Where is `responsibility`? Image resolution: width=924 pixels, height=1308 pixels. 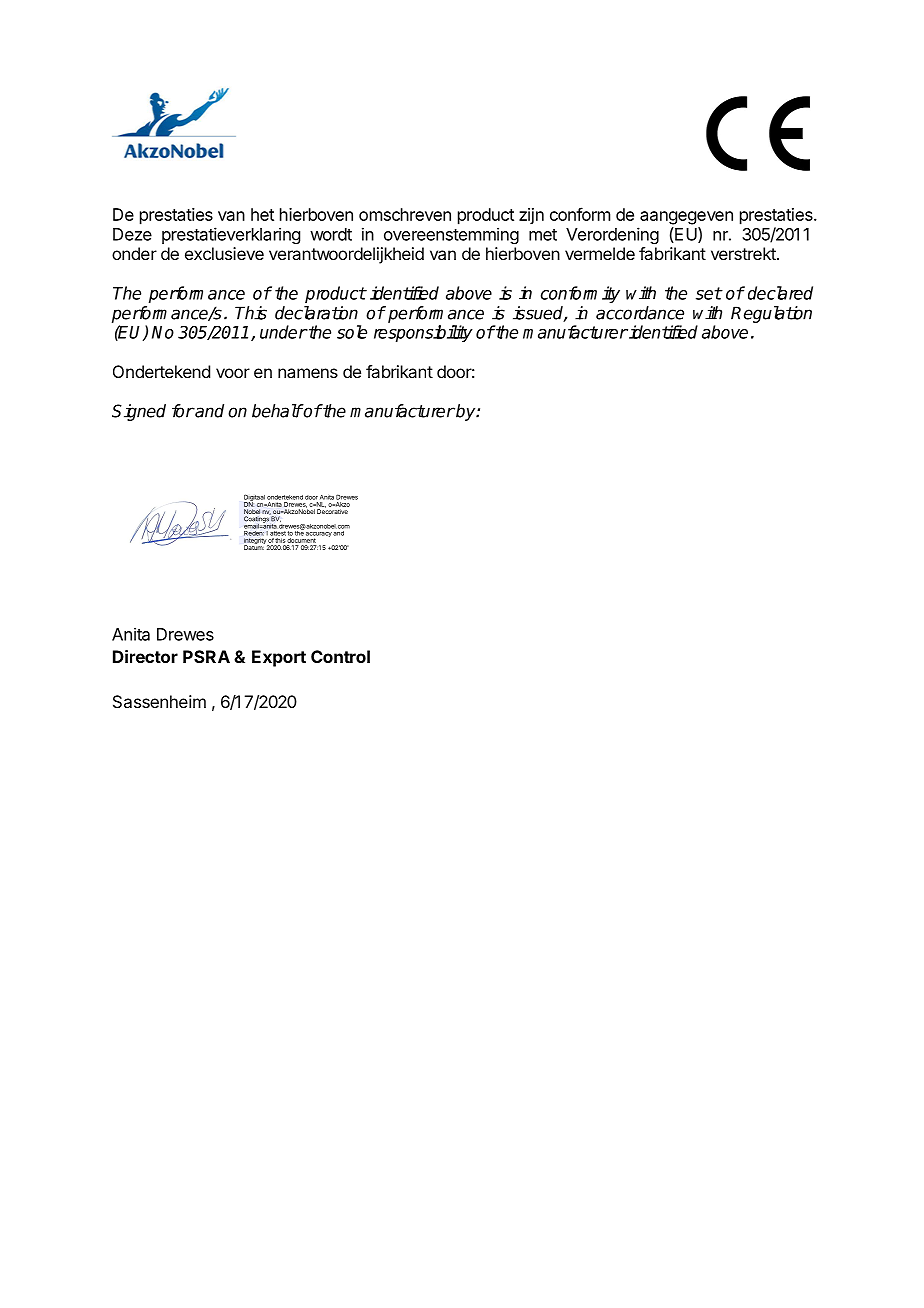
responsibility is located at coordinates (423, 333).
